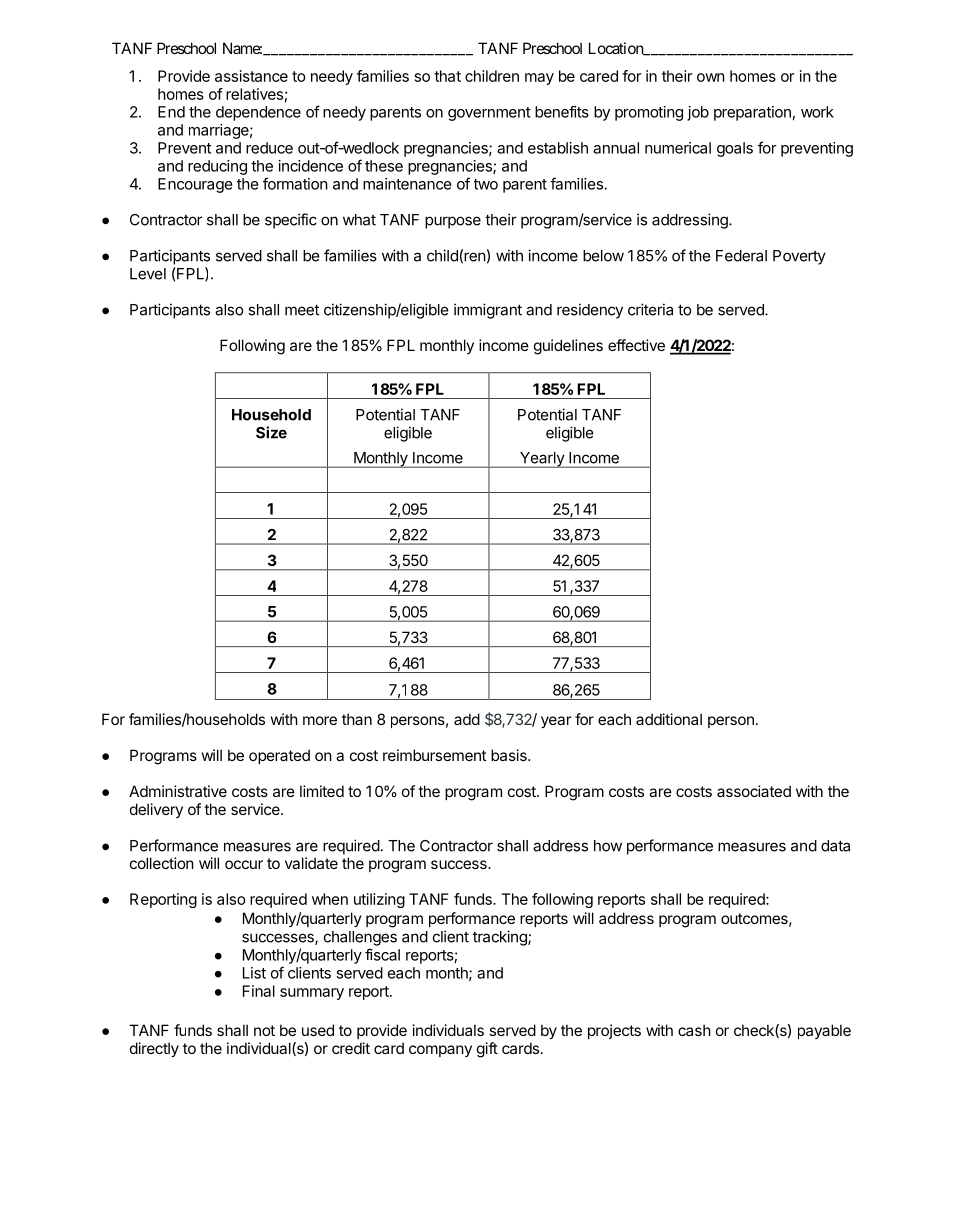 The image size is (954, 1232). Describe the element at coordinates (752, 113) in the screenshot. I see `preparation` at that location.
